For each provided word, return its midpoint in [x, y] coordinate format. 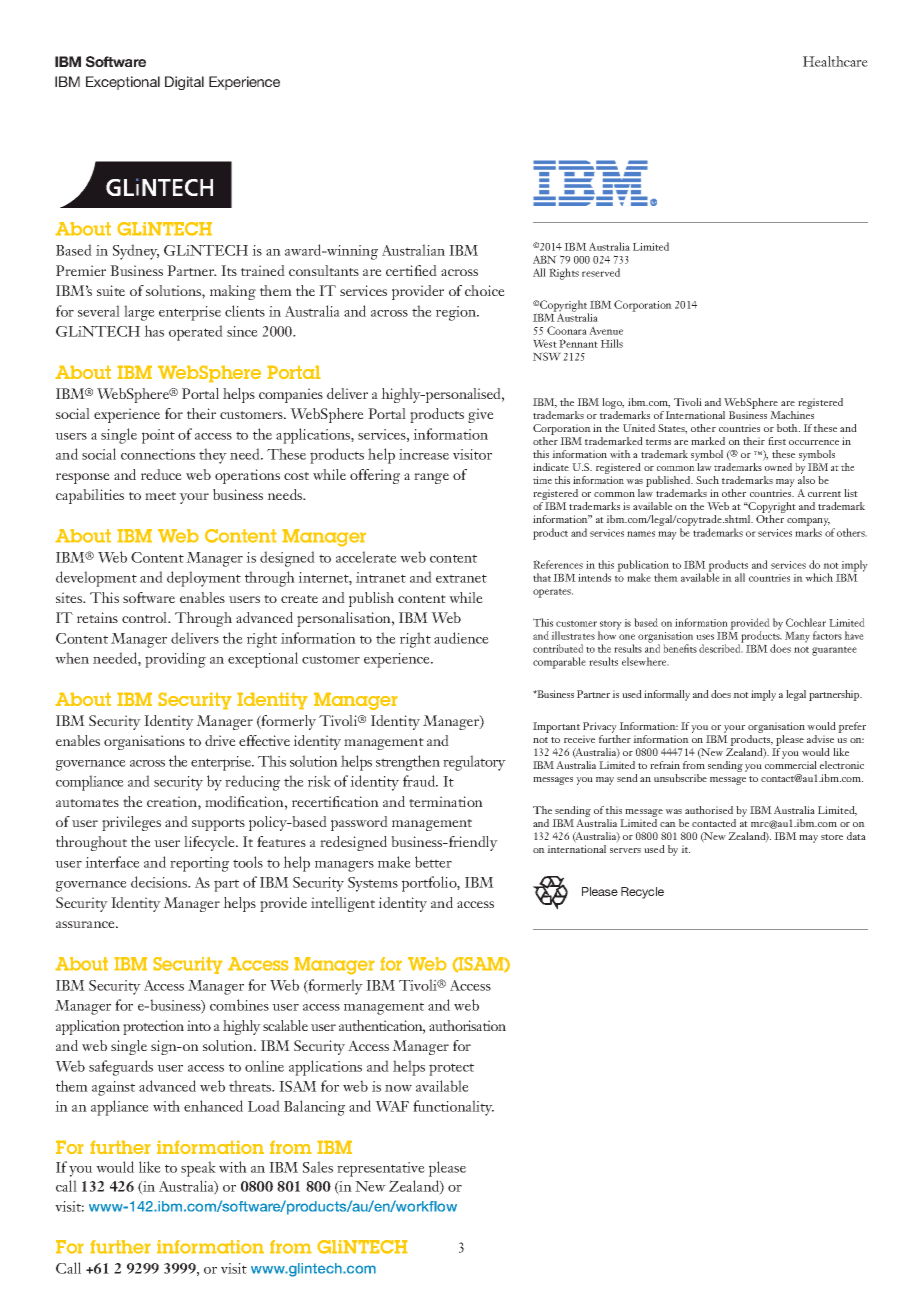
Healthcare [835, 61]
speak [198, 1169]
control [146, 617]
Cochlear [806, 622]
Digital [184, 83]
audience [461, 638]
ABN [545, 259]
